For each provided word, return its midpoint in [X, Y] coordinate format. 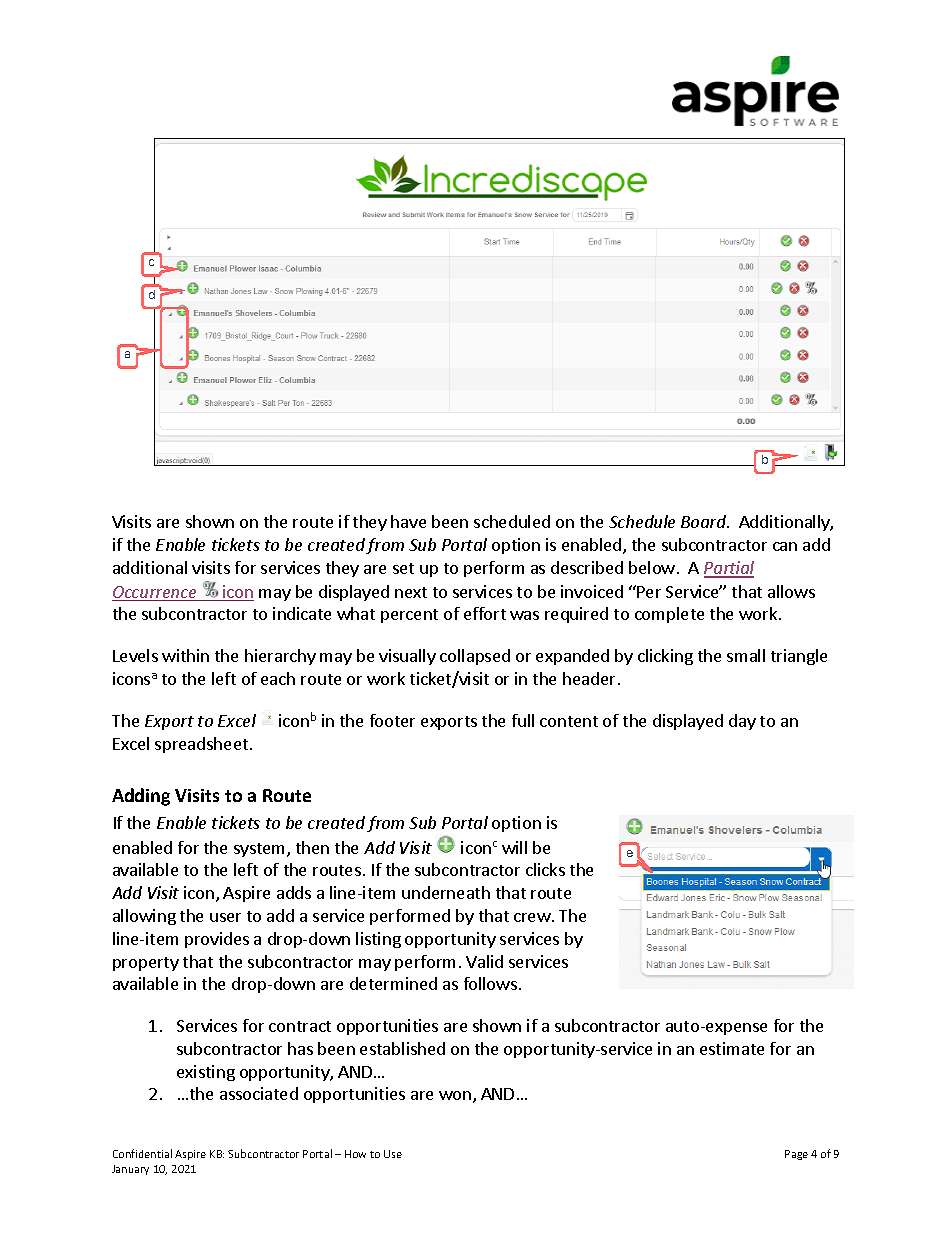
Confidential [142, 1153]
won [455, 1095]
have [408, 521]
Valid [484, 961]
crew [533, 917]
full [523, 720]
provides [217, 940]
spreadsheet [201, 745]
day [742, 722]
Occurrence [155, 593]
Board [705, 521]
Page [796, 1155]
